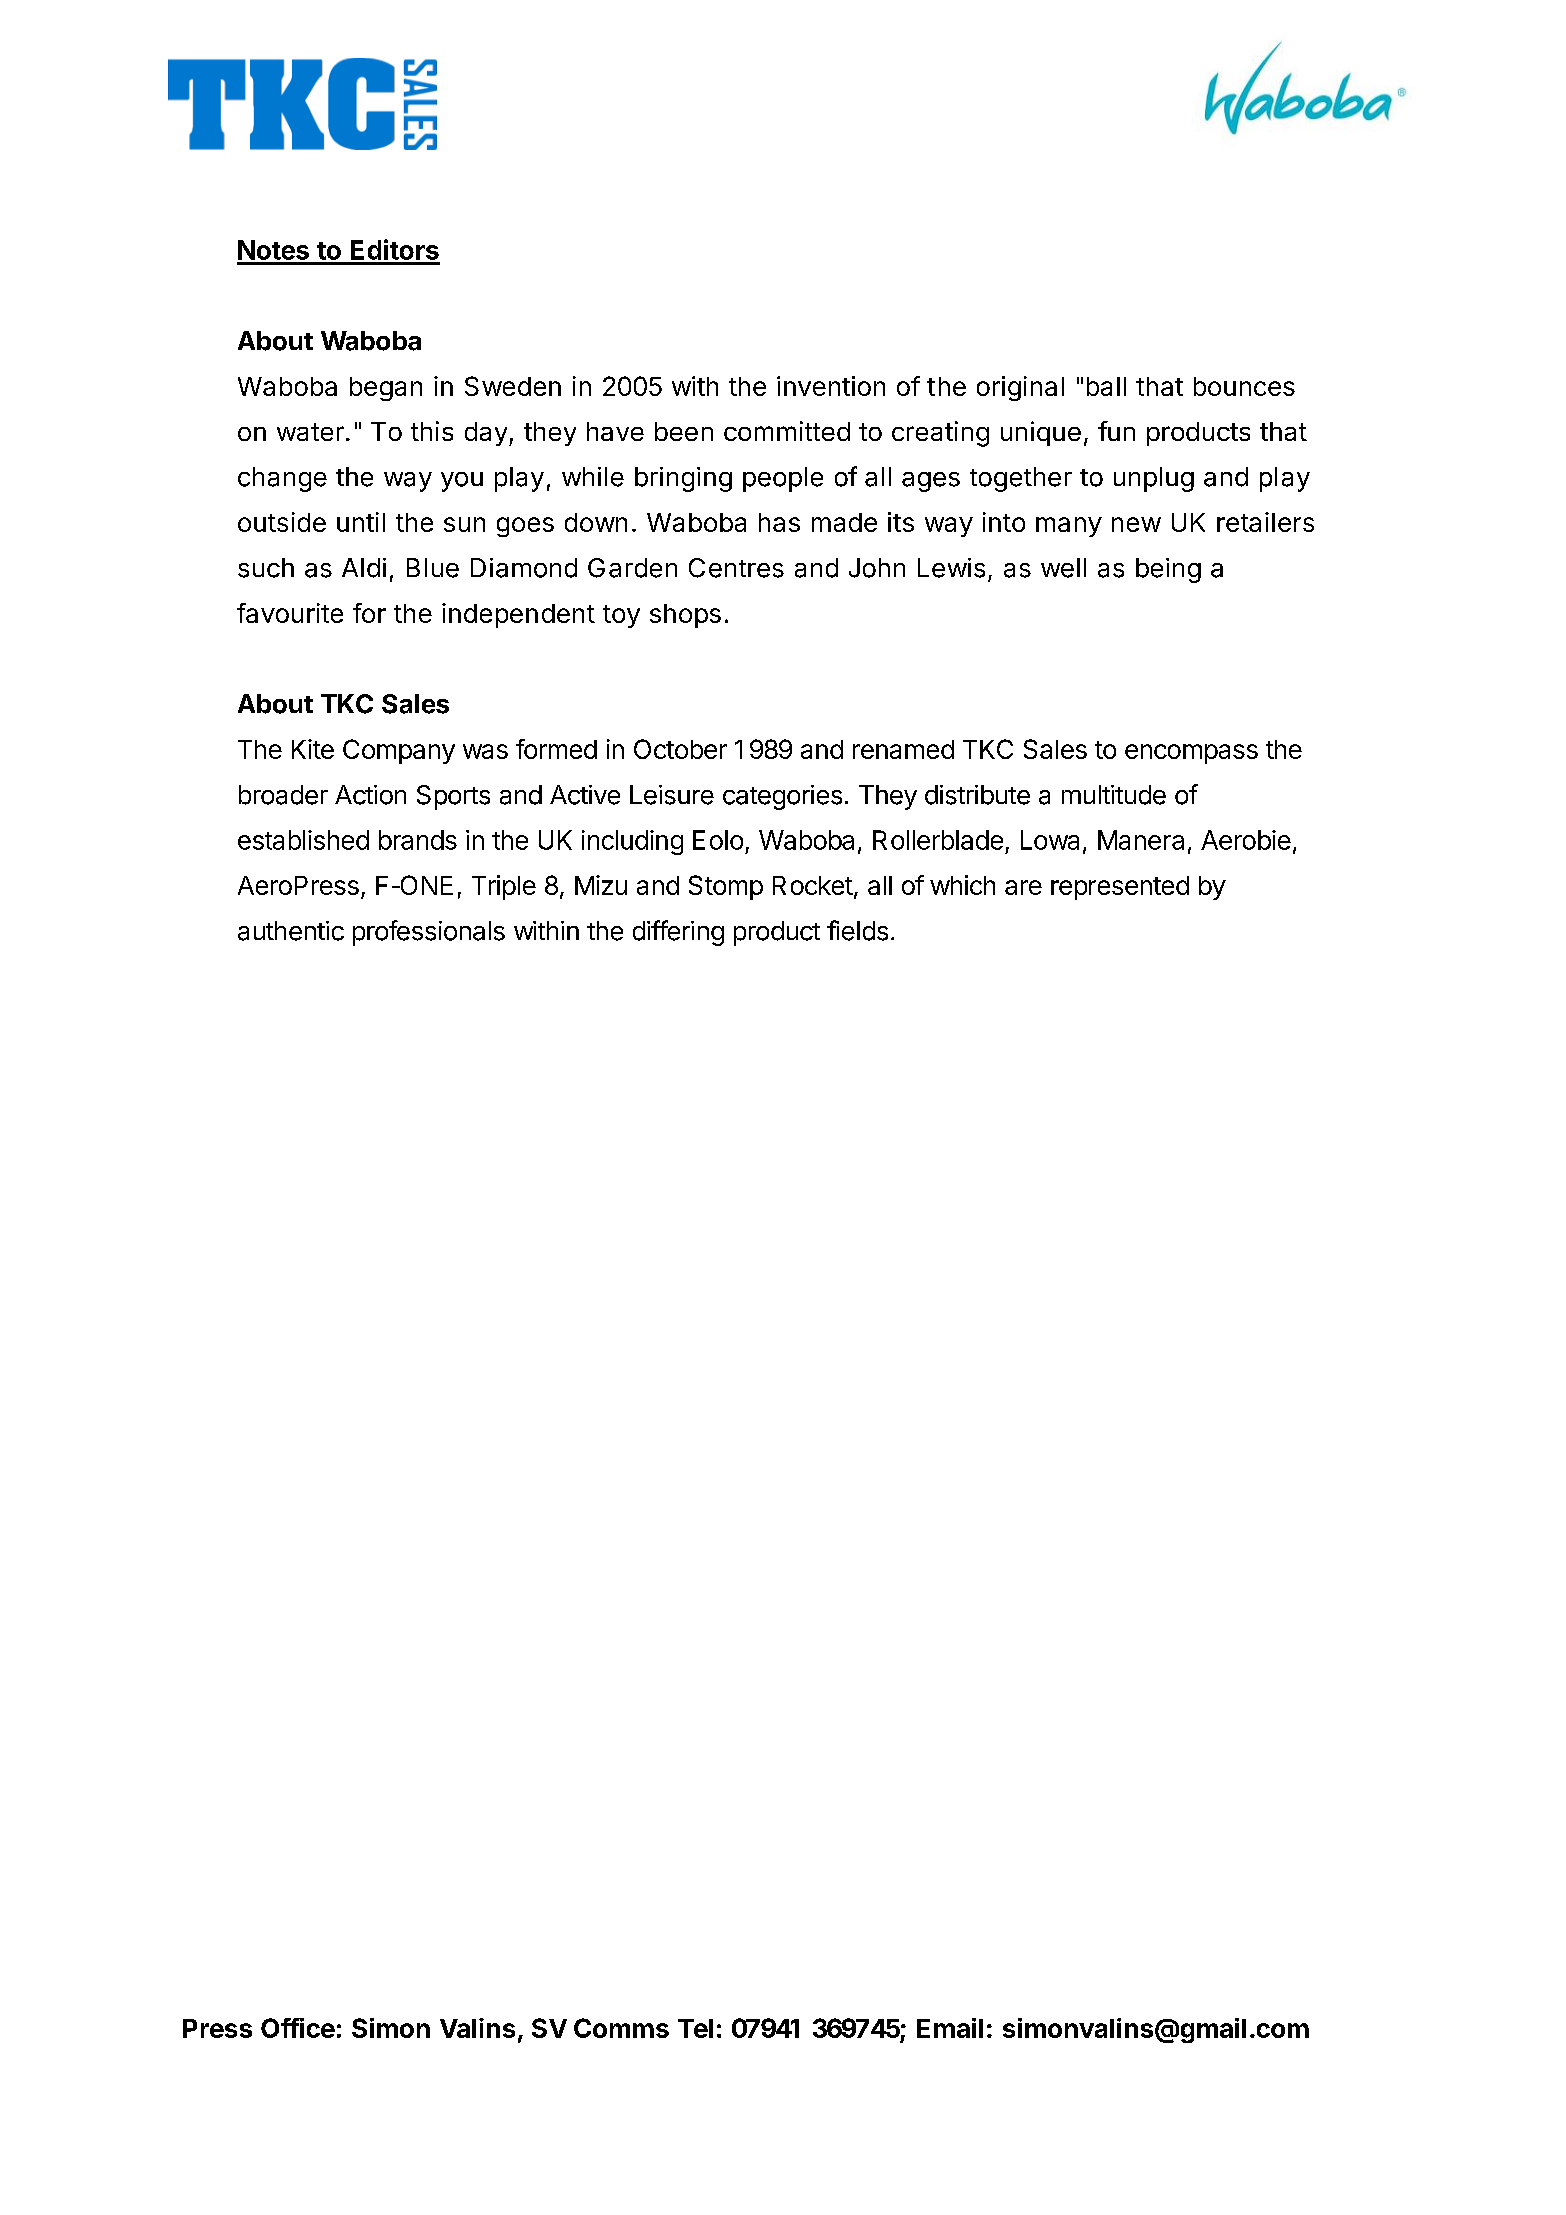 Image resolution: width=1566 pixels, height=2215 pixels. What do you see at coordinates (298, 2028) in the screenshot?
I see `Office` at bounding box center [298, 2028].
